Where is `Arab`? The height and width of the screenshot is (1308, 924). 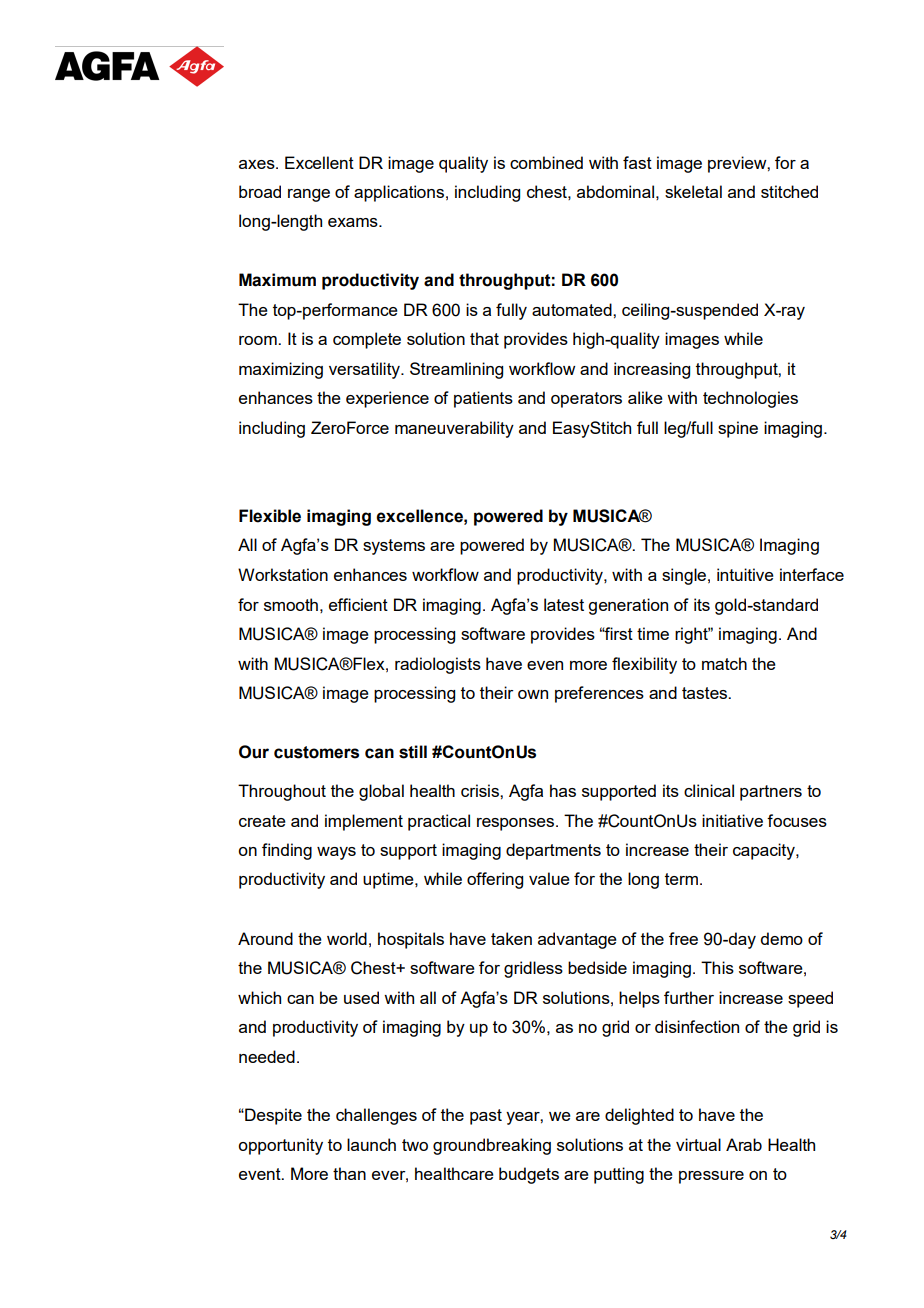
Arab is located at coordinates (744, 1144).
